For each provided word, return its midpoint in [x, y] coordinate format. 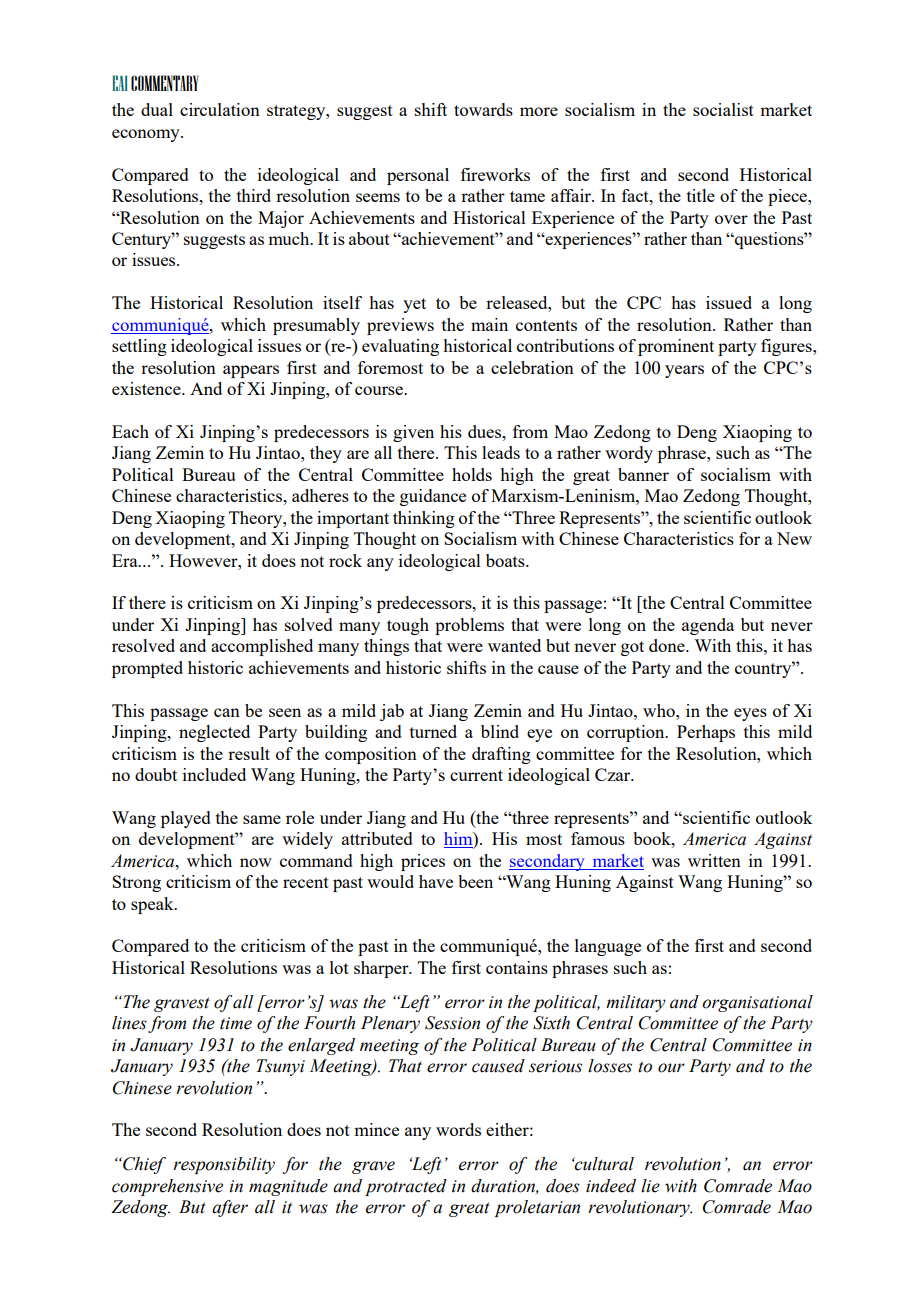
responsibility [224, 1165]
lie [650, 1186]
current [476, 775]
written [714, 860]
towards [483, 109]
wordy [629, 454]
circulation [220, 109]
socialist [723, 109]
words [458, 1129]
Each [130, 431]
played [186, 819]
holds [472, 474]
